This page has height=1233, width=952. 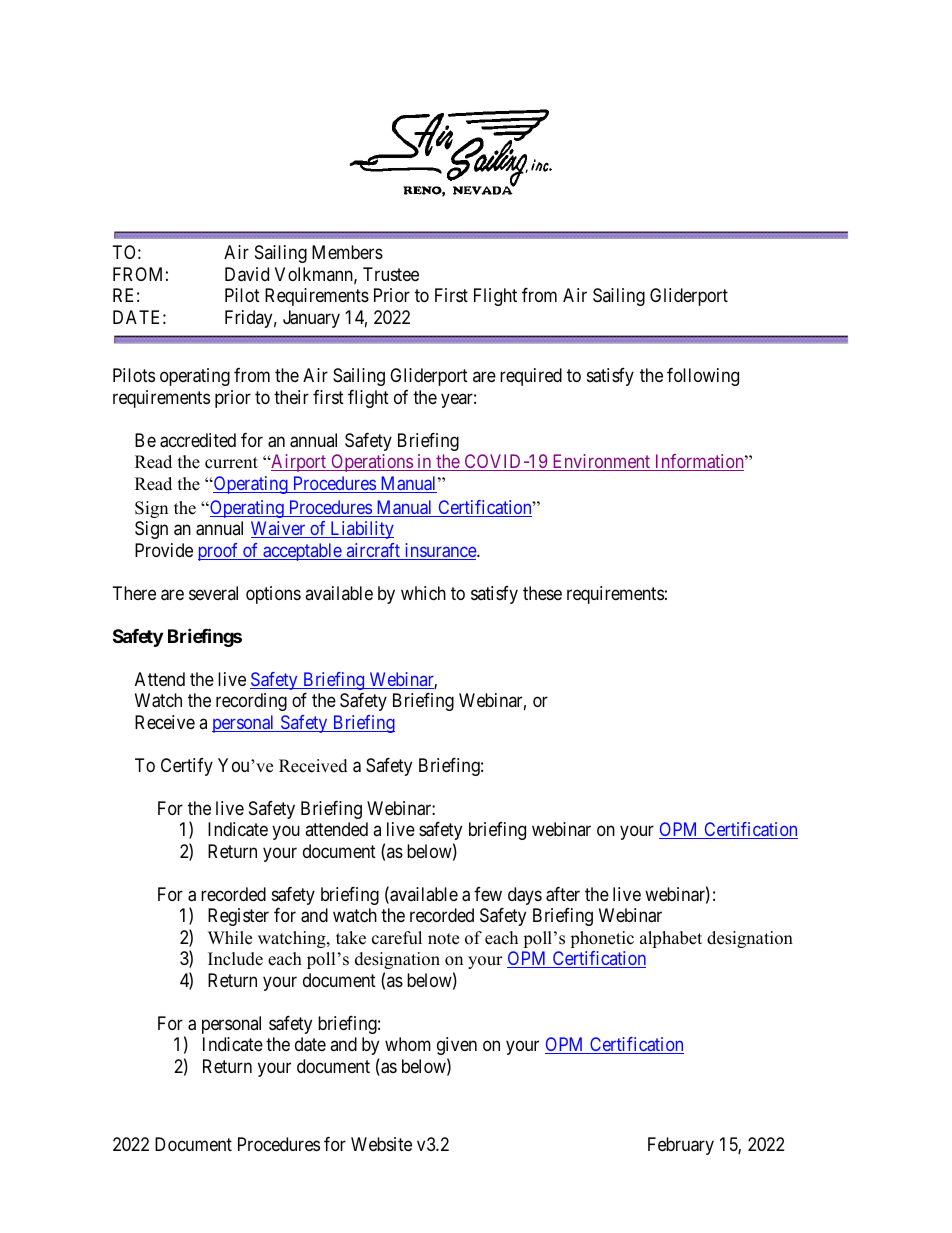 What do you see at coordinates (542, 593) in the page?
I see `these` at bounding box center [542, 593].
